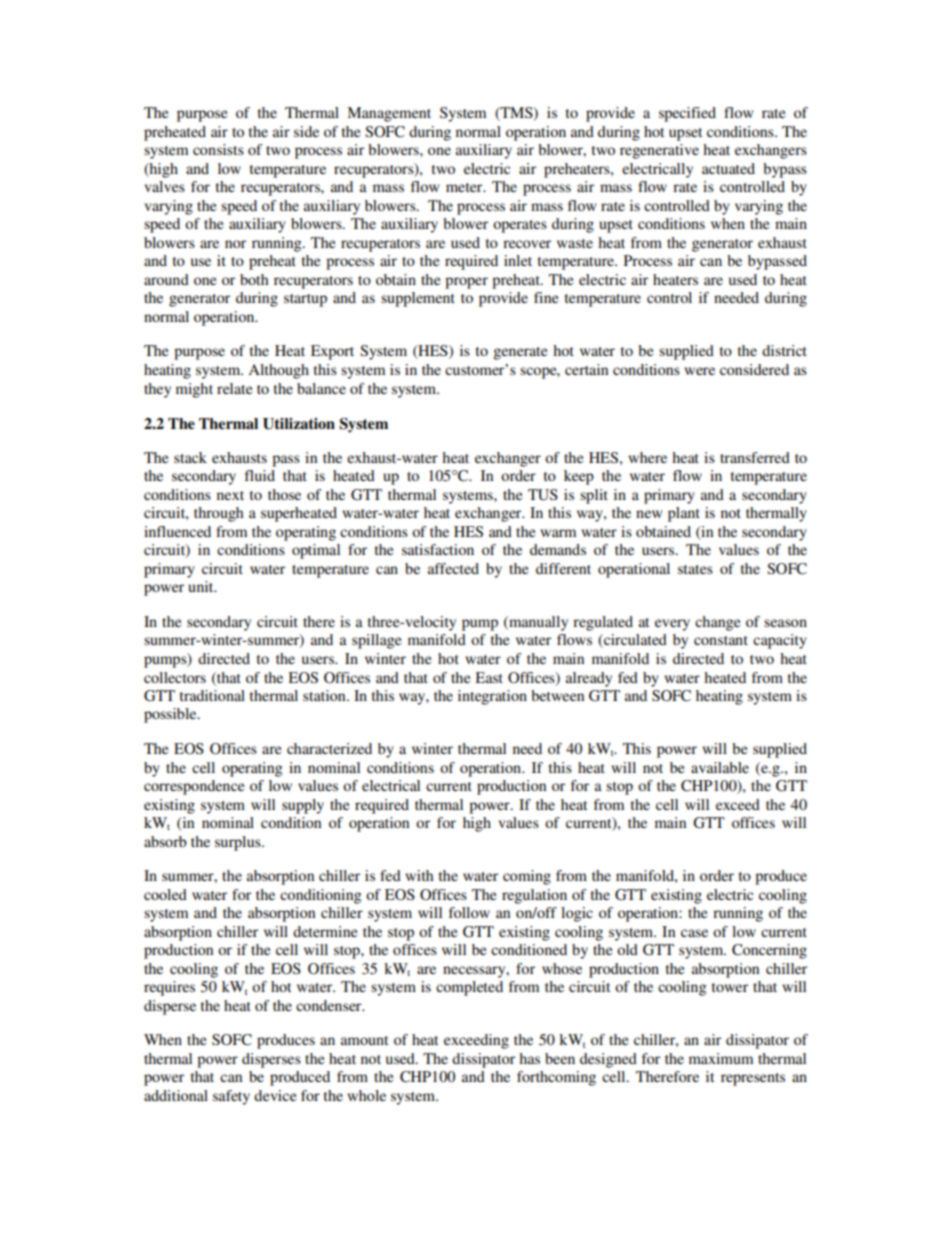 The width and height of the image is (952, 1233). Describe the element at coordinates (755, 457) in the image. I see `transferred` at that location.
